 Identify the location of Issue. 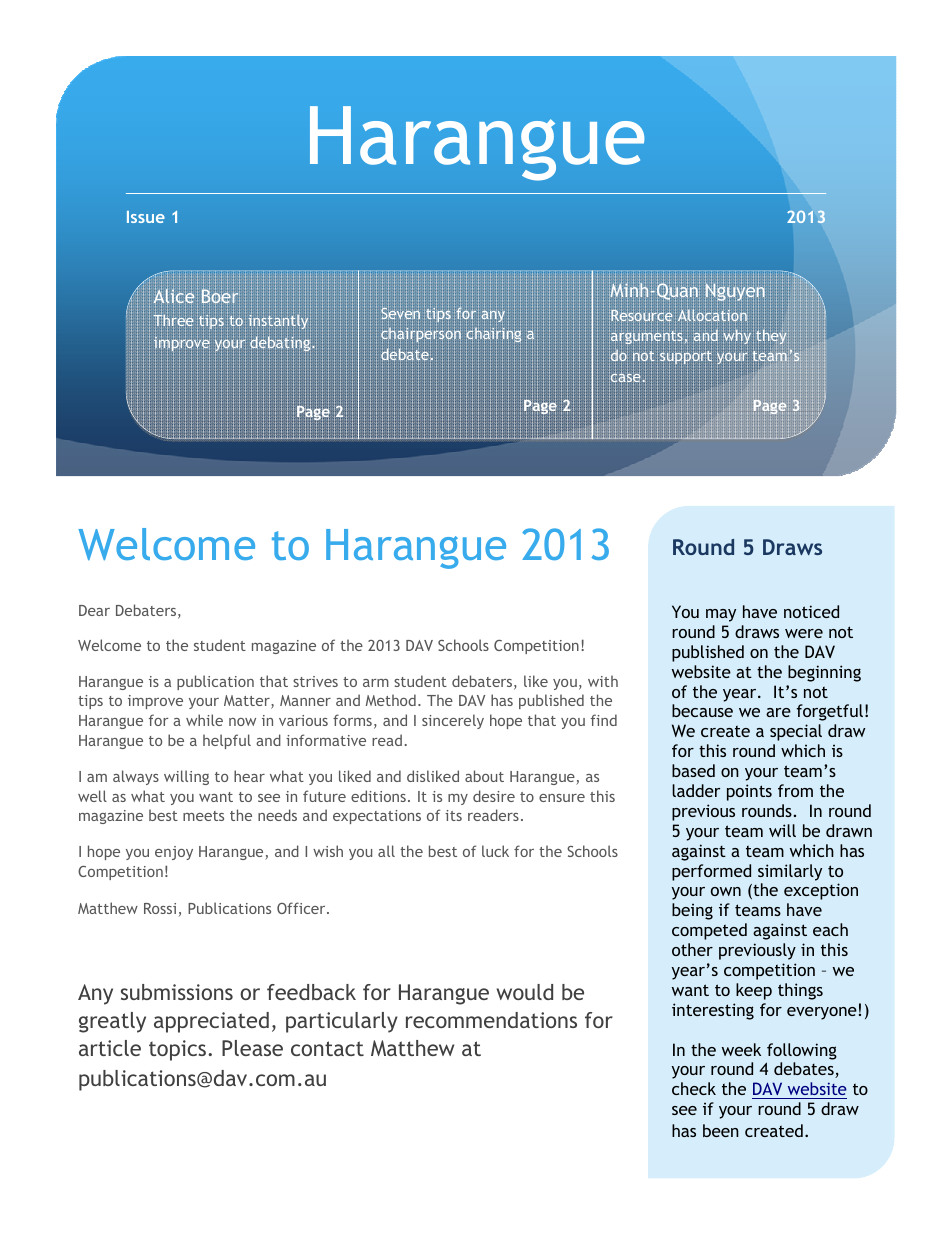
(146, 217).
